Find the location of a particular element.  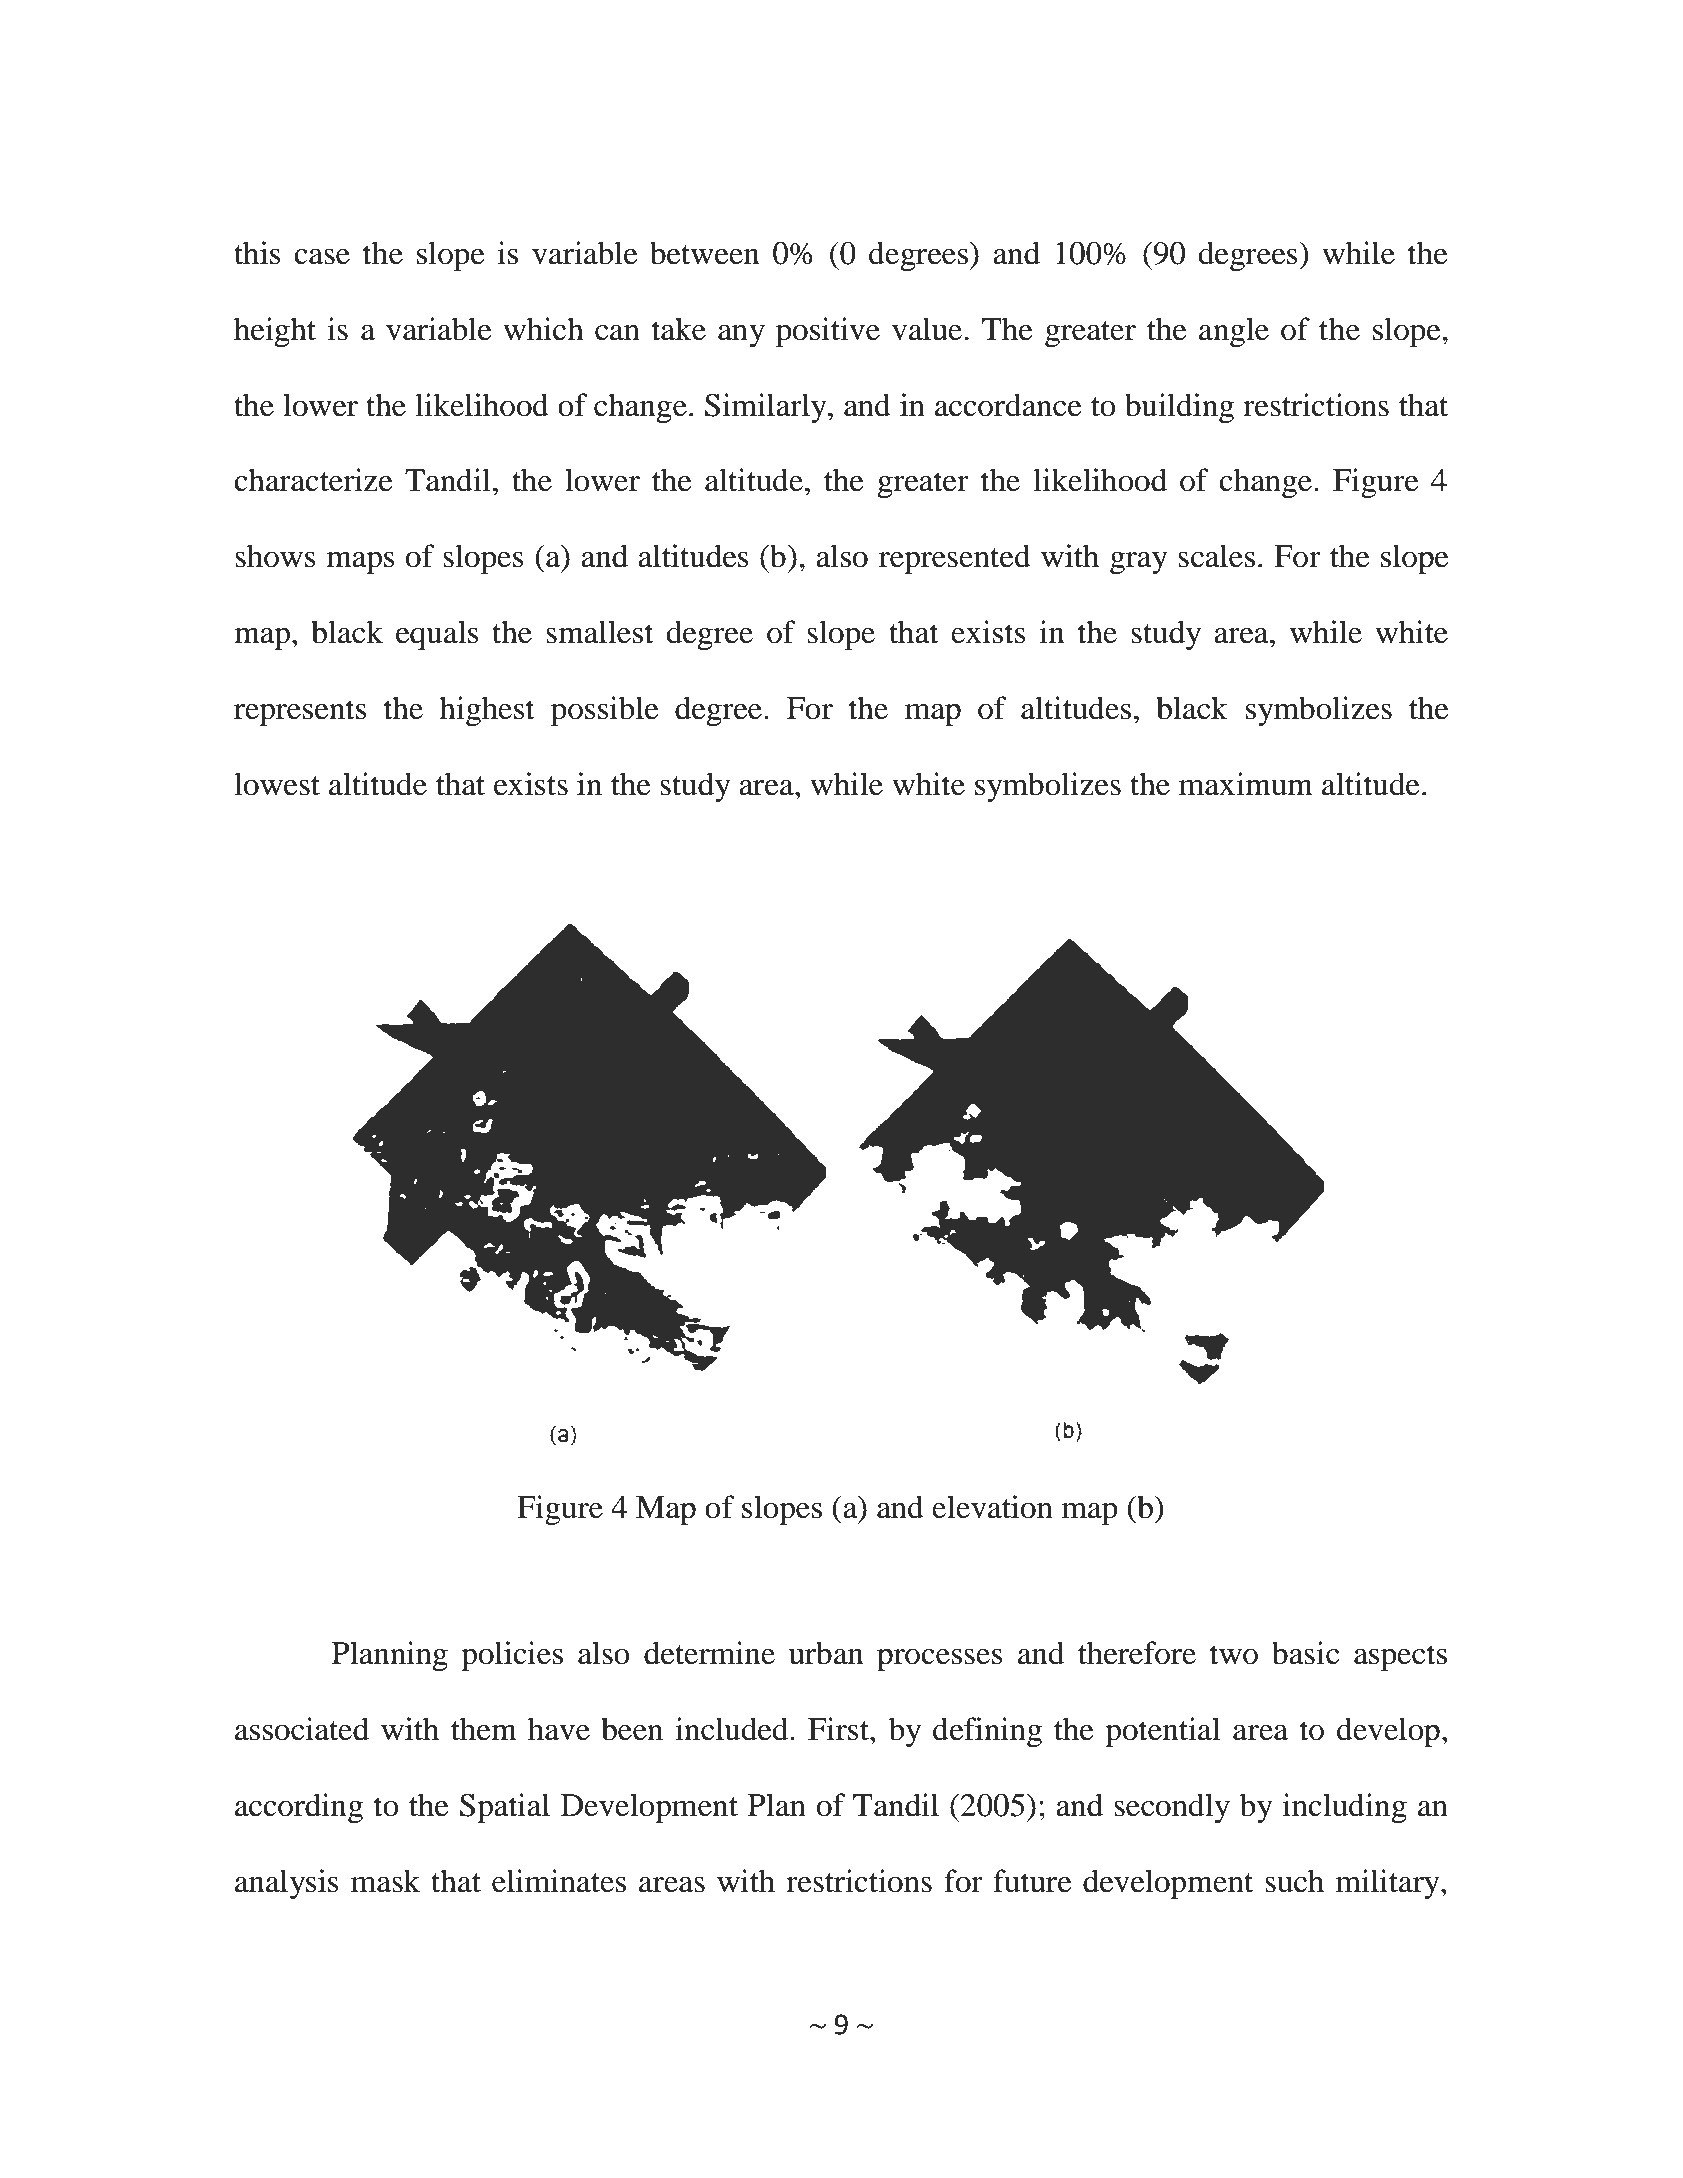

basic is located at coordinates (1305, 1653).
